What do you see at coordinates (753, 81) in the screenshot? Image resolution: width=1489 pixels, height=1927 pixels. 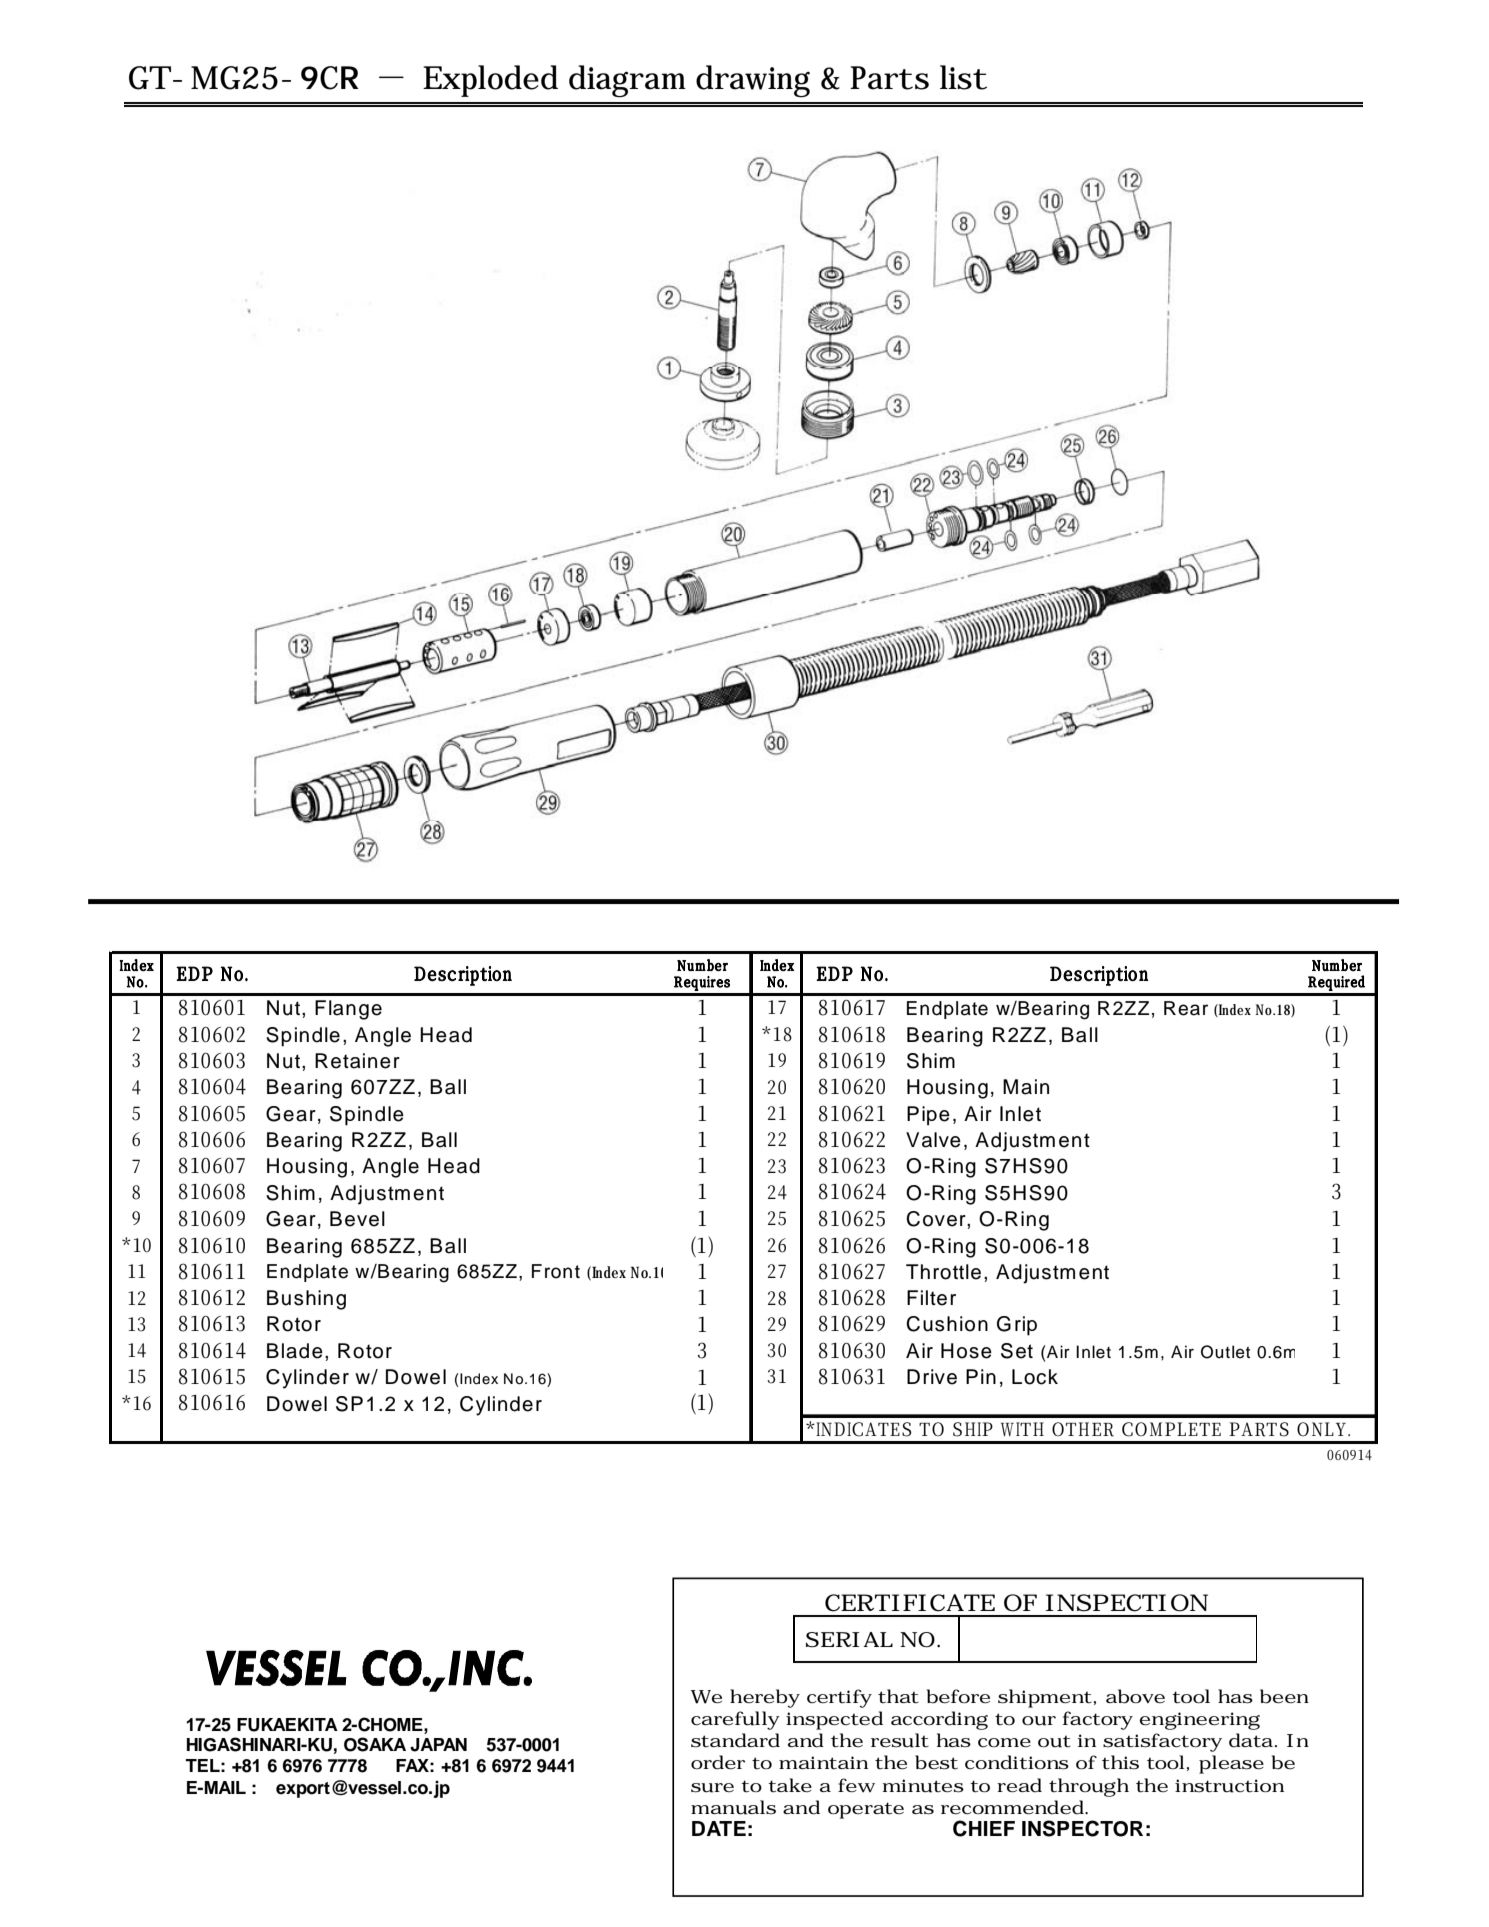 I see `drawing` at bounding box center [753, 81].
